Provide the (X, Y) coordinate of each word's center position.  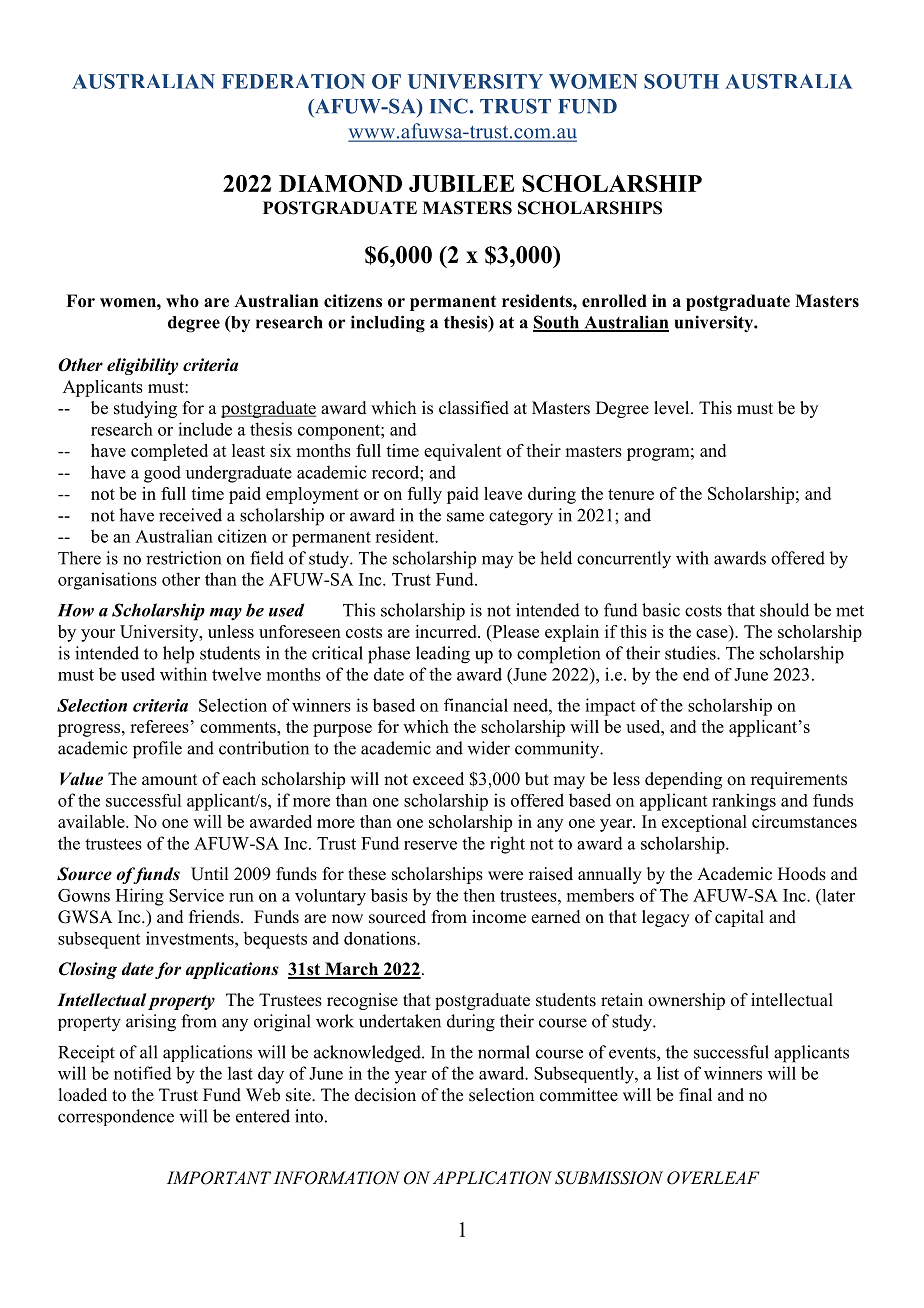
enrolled (614, 301)
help (178, 655)
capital (739, 918)
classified (474, 408)
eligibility (142, 366)
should (784, 610)
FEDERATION (293, 81)
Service (196, 895)
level (673, 408)
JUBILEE (461, 183)
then (479, 895)
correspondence (116, 1117)
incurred (447, 631)
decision (385, 1095)
